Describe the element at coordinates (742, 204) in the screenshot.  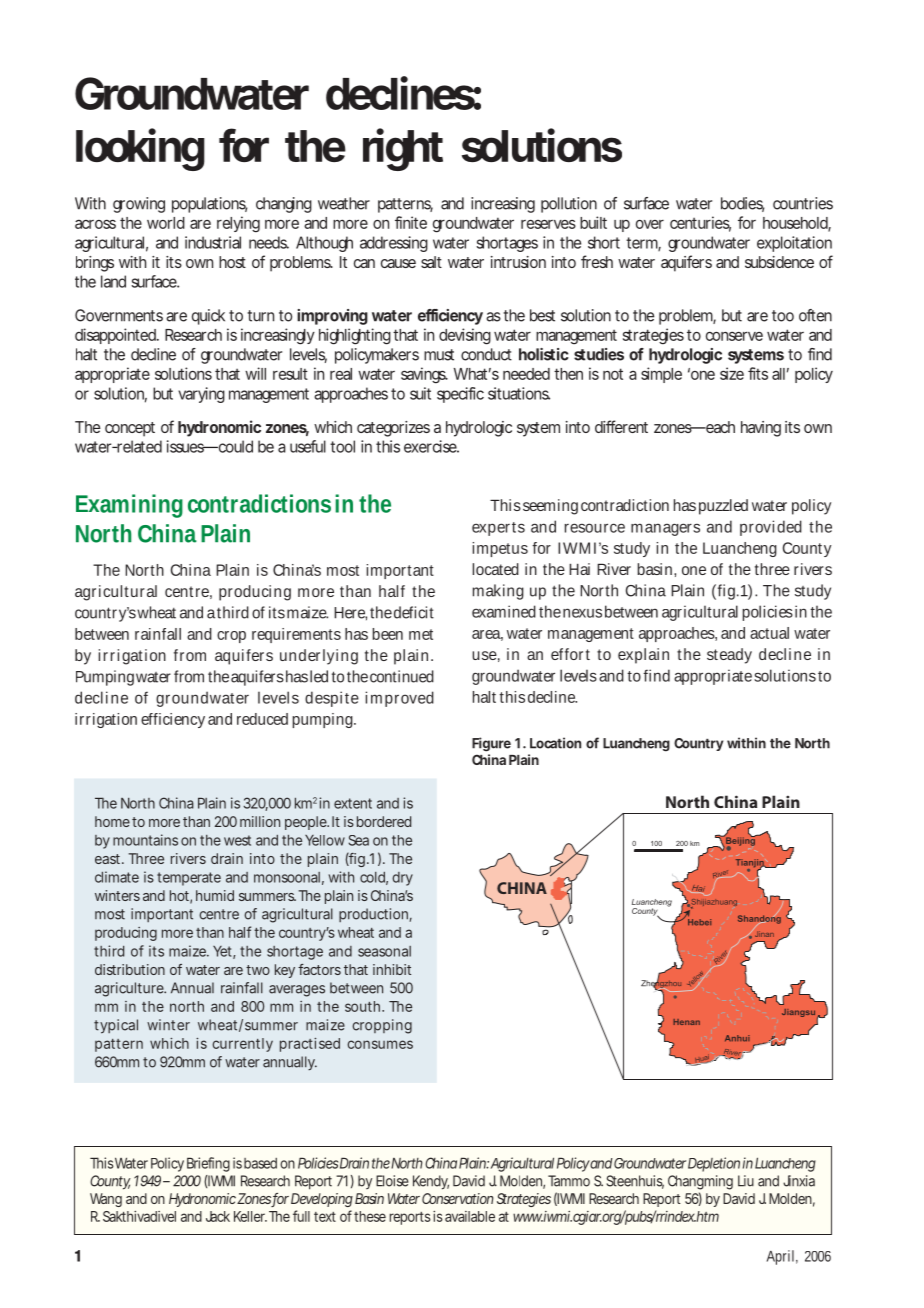
I see `bodies` at that location.
